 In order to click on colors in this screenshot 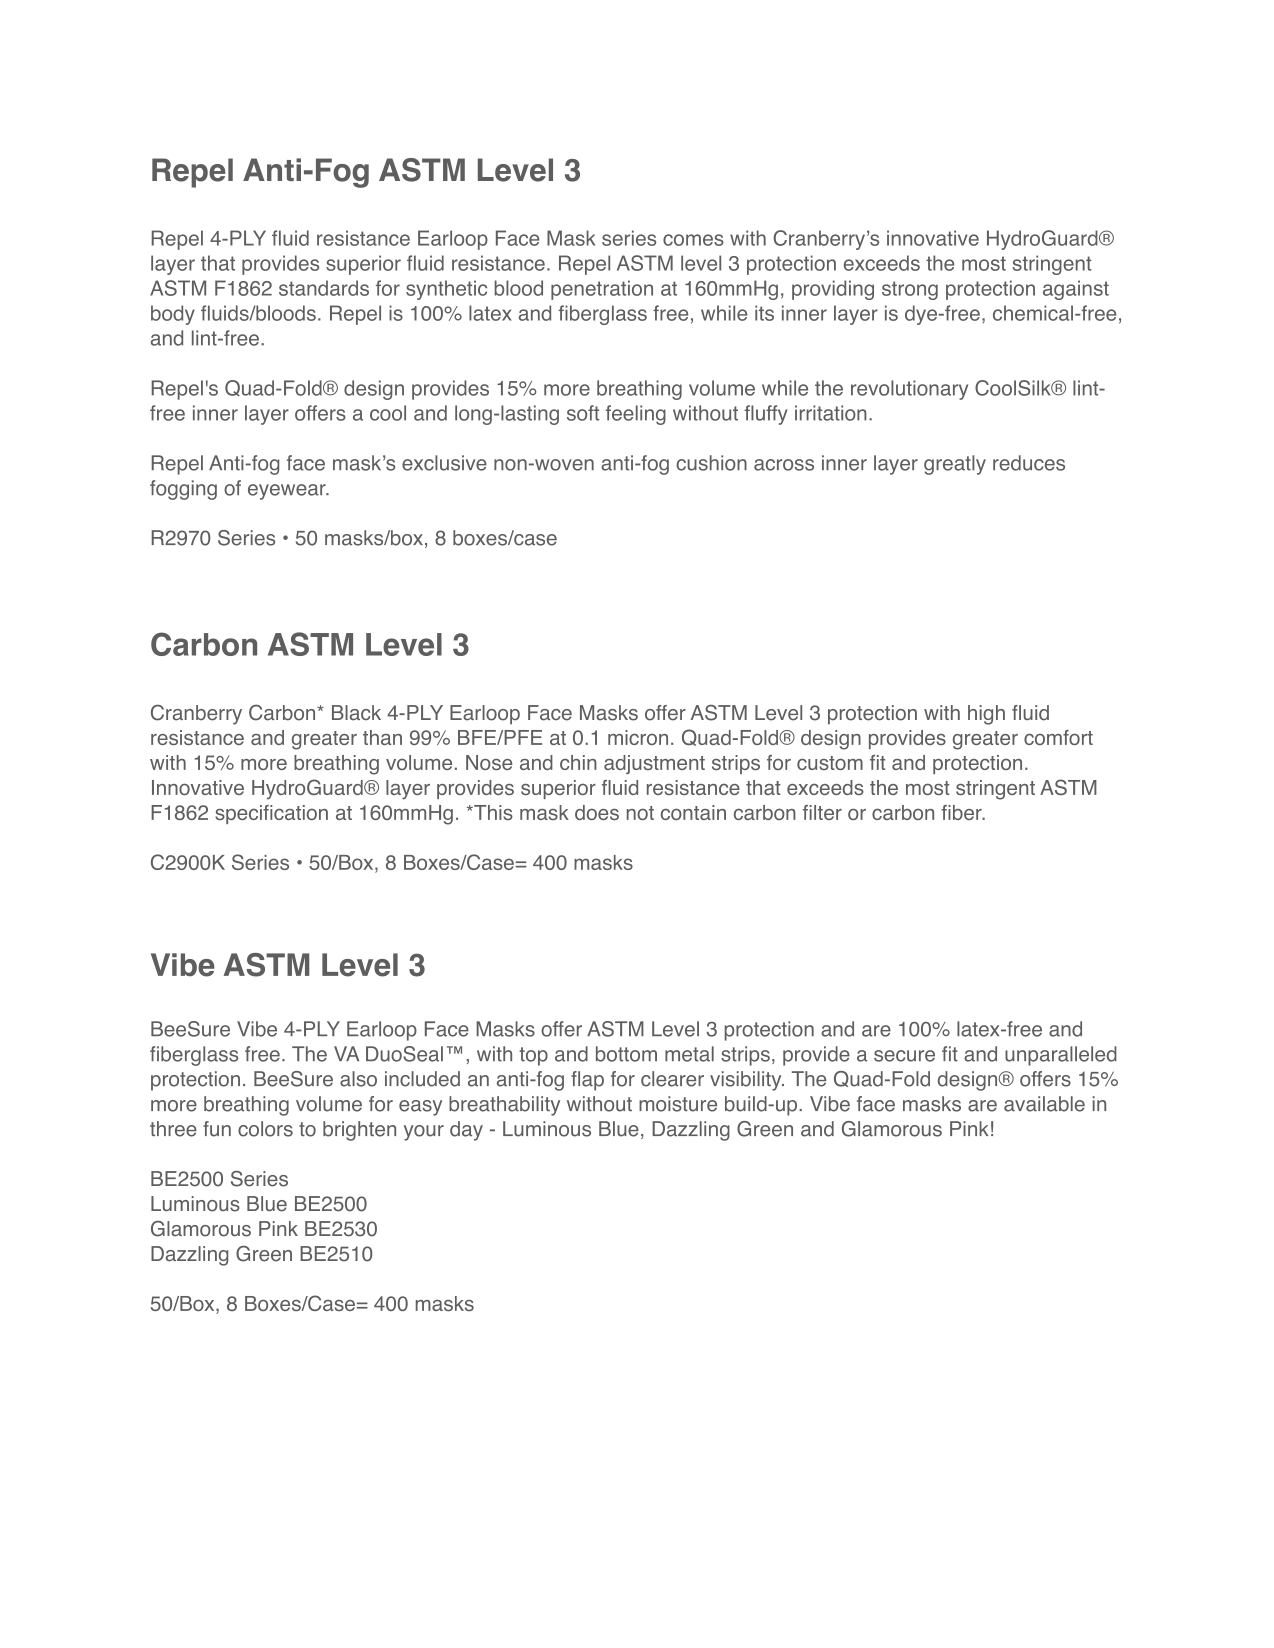, I will do `click(265, 1129)`.
